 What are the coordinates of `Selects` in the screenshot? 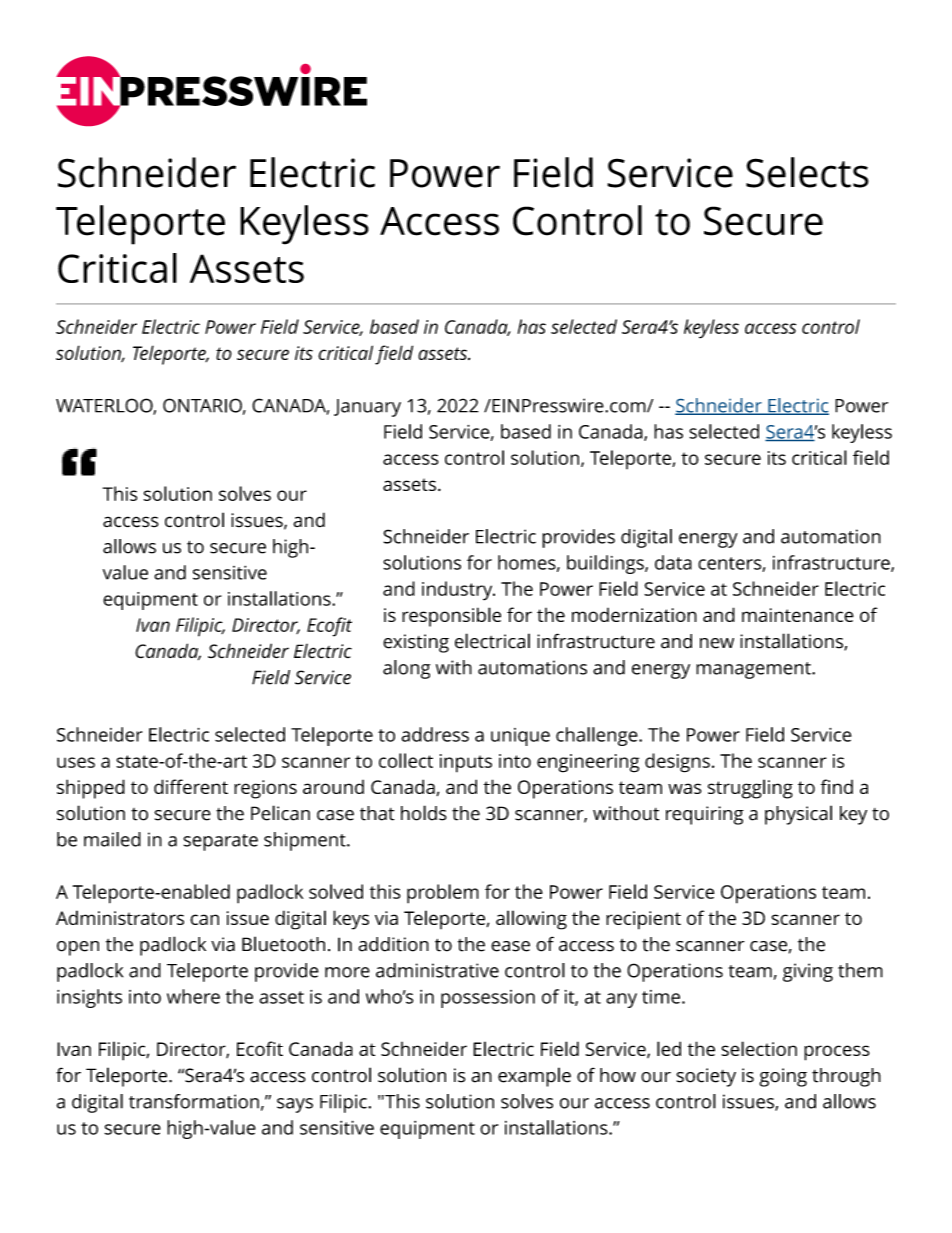 It's located at (807, 172).
